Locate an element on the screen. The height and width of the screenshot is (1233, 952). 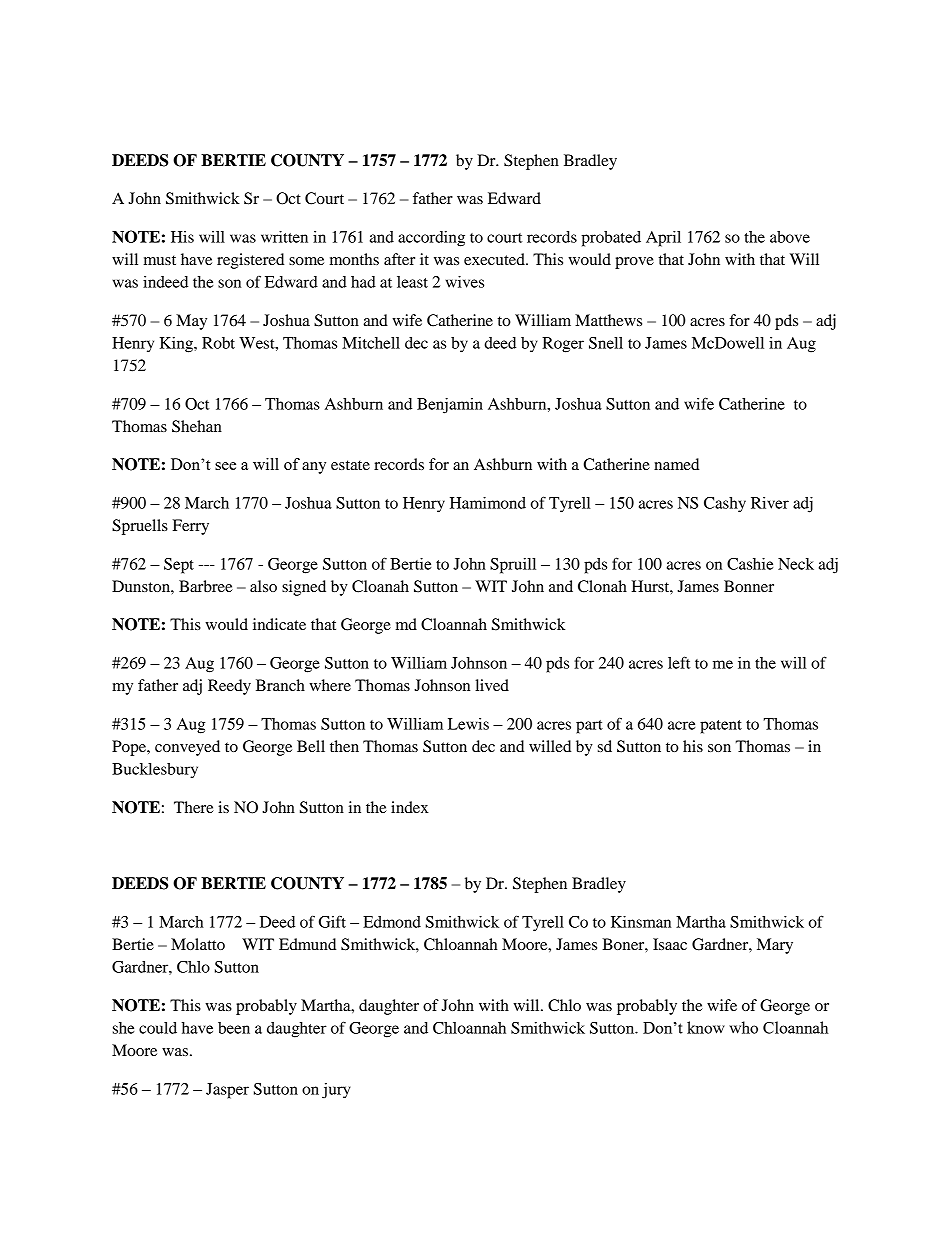
index is located at coordinates (410, 807).
